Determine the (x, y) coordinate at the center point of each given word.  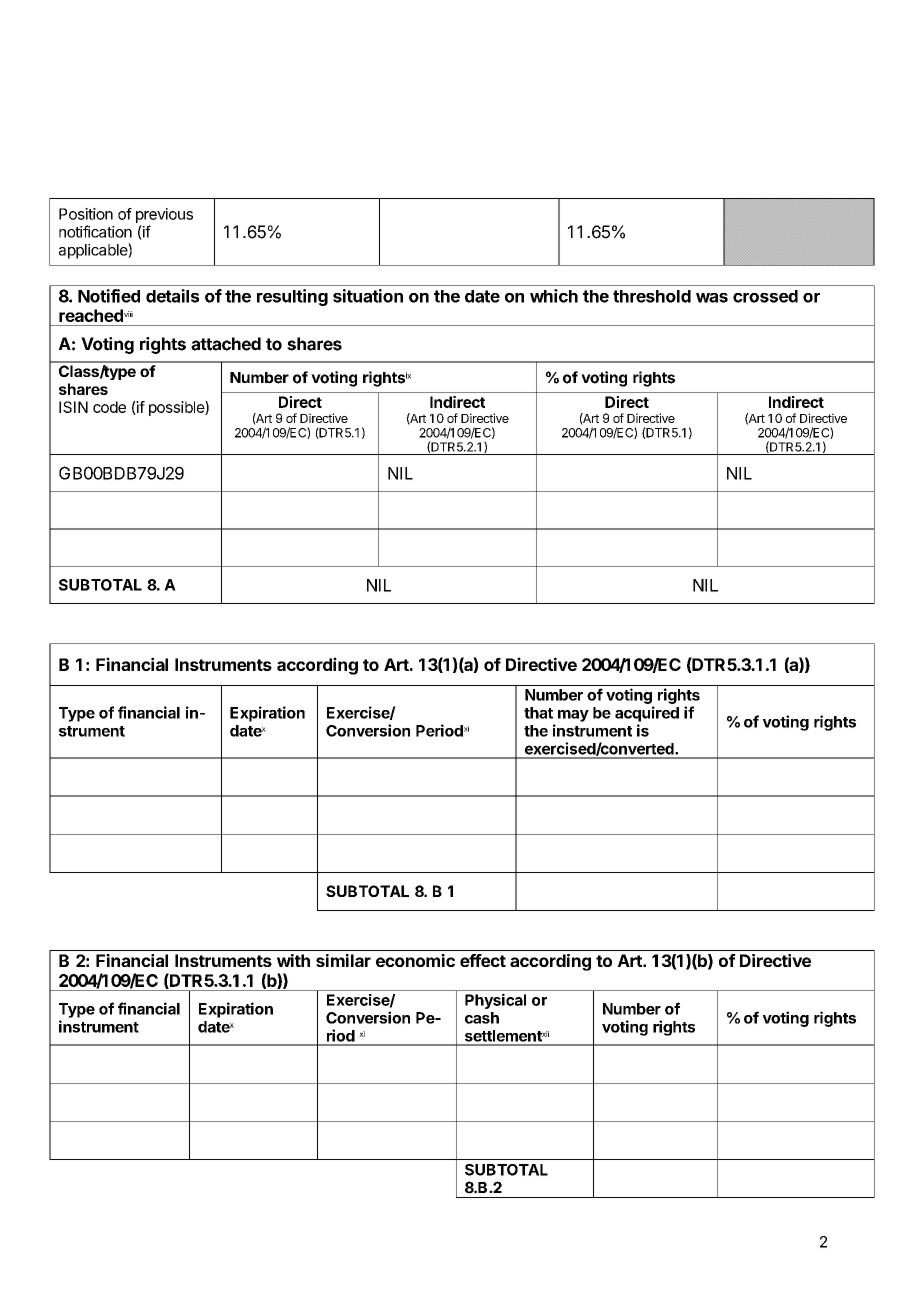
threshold (652, 296)
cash (482, 1018)
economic (415, 960)
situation (368, 296)
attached (226, 344)
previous (164, 215)
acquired (647, 714)
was (712, 298)
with (293, 960)
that (538, 713)
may (573, 716)
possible (177, 408)
